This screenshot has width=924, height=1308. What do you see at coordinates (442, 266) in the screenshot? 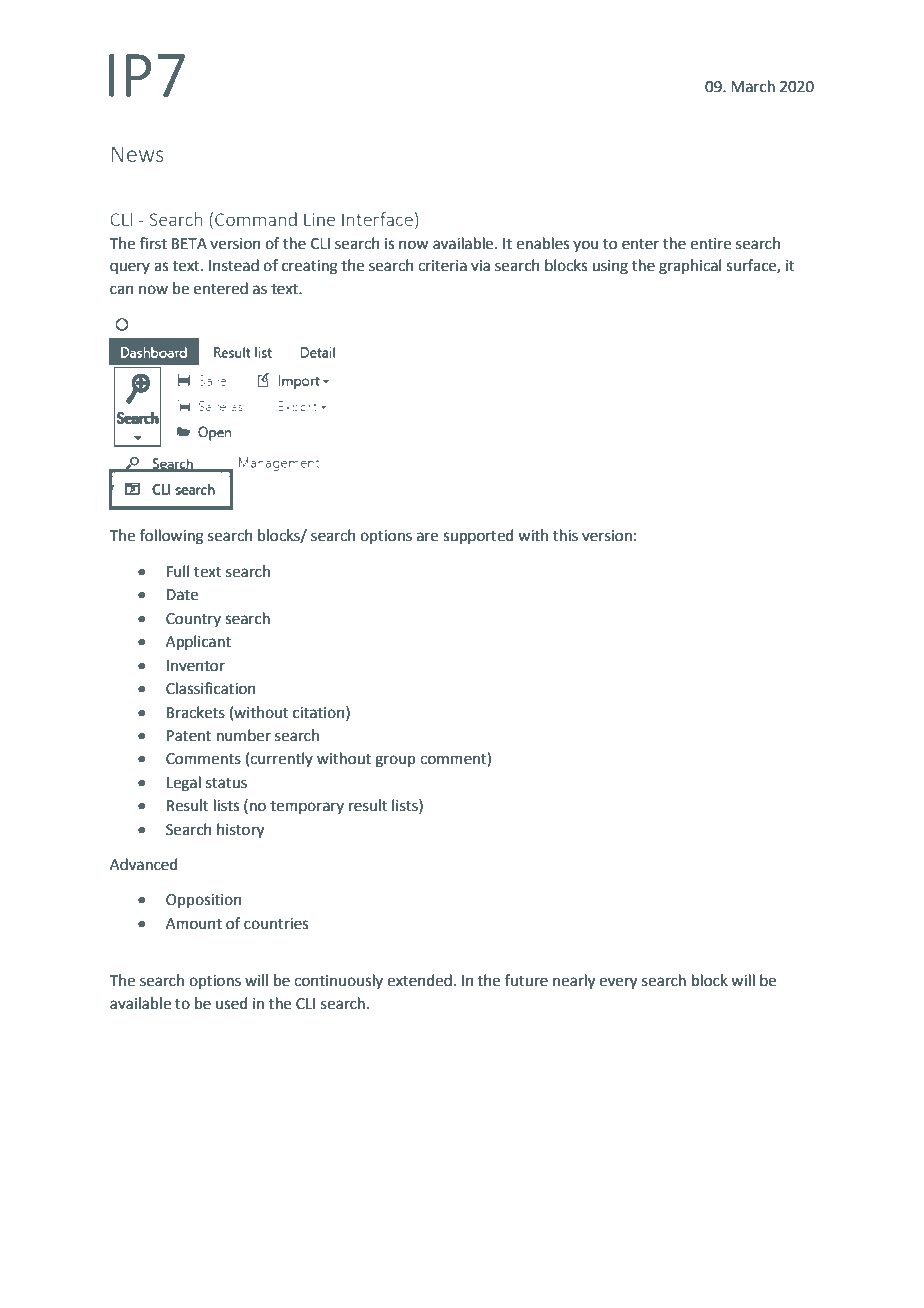
I see `criteria` at bounding box center [442, 266].
